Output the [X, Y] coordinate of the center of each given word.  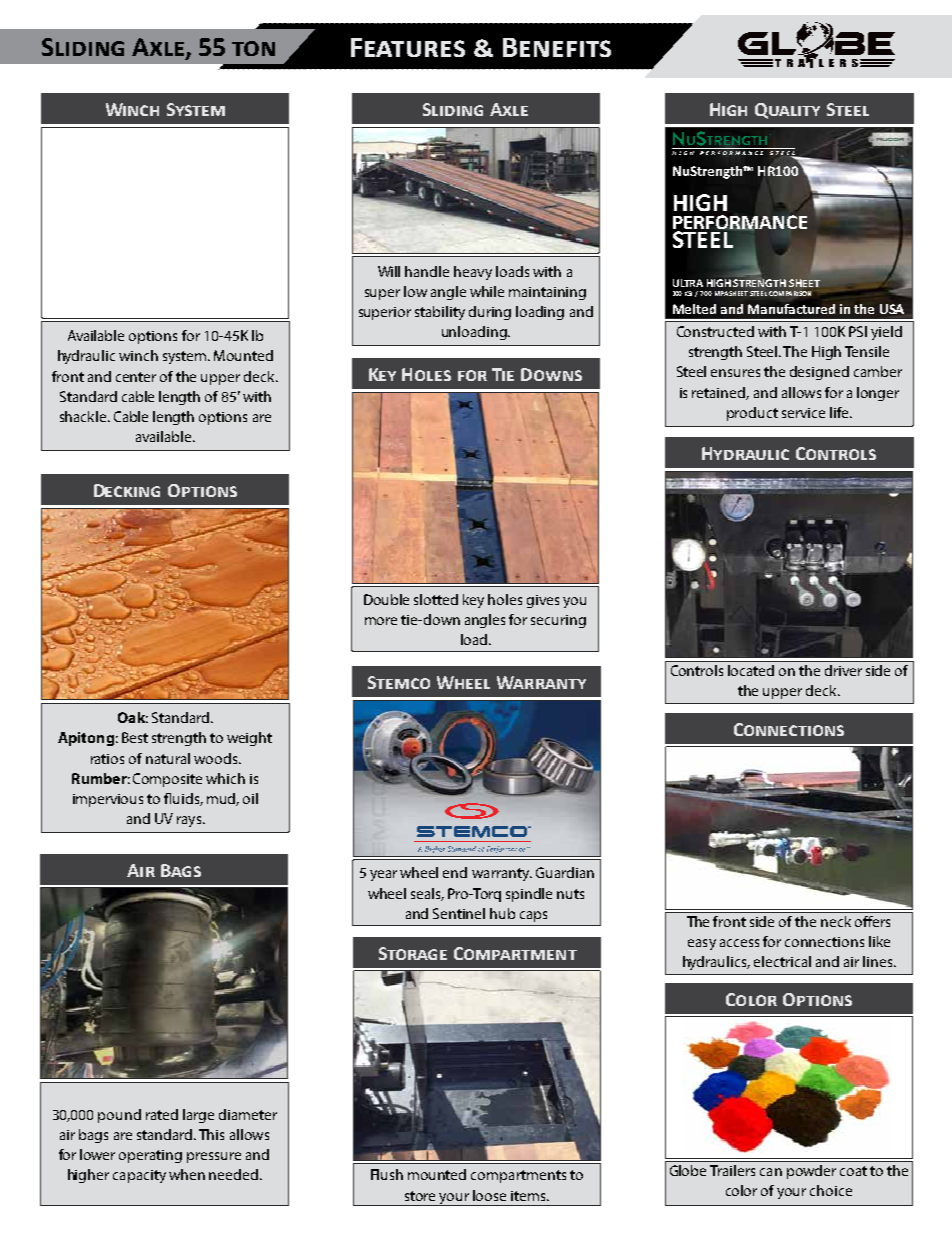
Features [408, 47]
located [751, 670]
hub [502, 913]
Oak [133, 717]
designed [819, 373]
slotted [436, 599]
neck [836, 921]
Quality [787, 111]
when [187, 1174]
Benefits [557, 47]
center [136, 377]
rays [190, 821]
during [490, 313]
